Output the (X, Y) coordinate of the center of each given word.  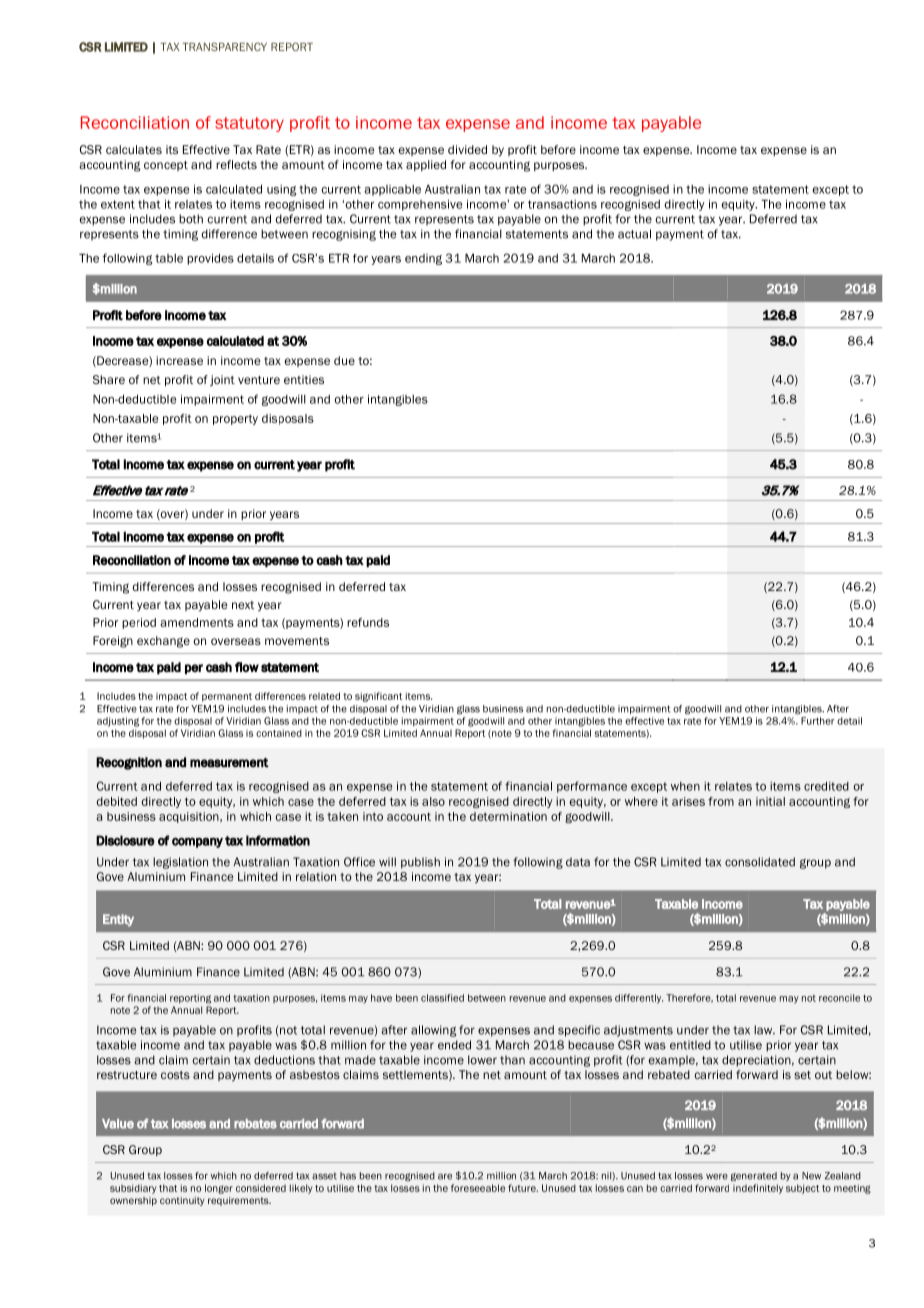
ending (423, 259)
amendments (197, 622)
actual (634, 234)
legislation (180, 863)
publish (420, 863)
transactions (562, 204)
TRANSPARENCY (224, 46)
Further (817, 721)
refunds (368, 622)
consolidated (760, 862)
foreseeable (478, 1188)
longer (219, 1189)
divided (467, 149)
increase (179, 360)
